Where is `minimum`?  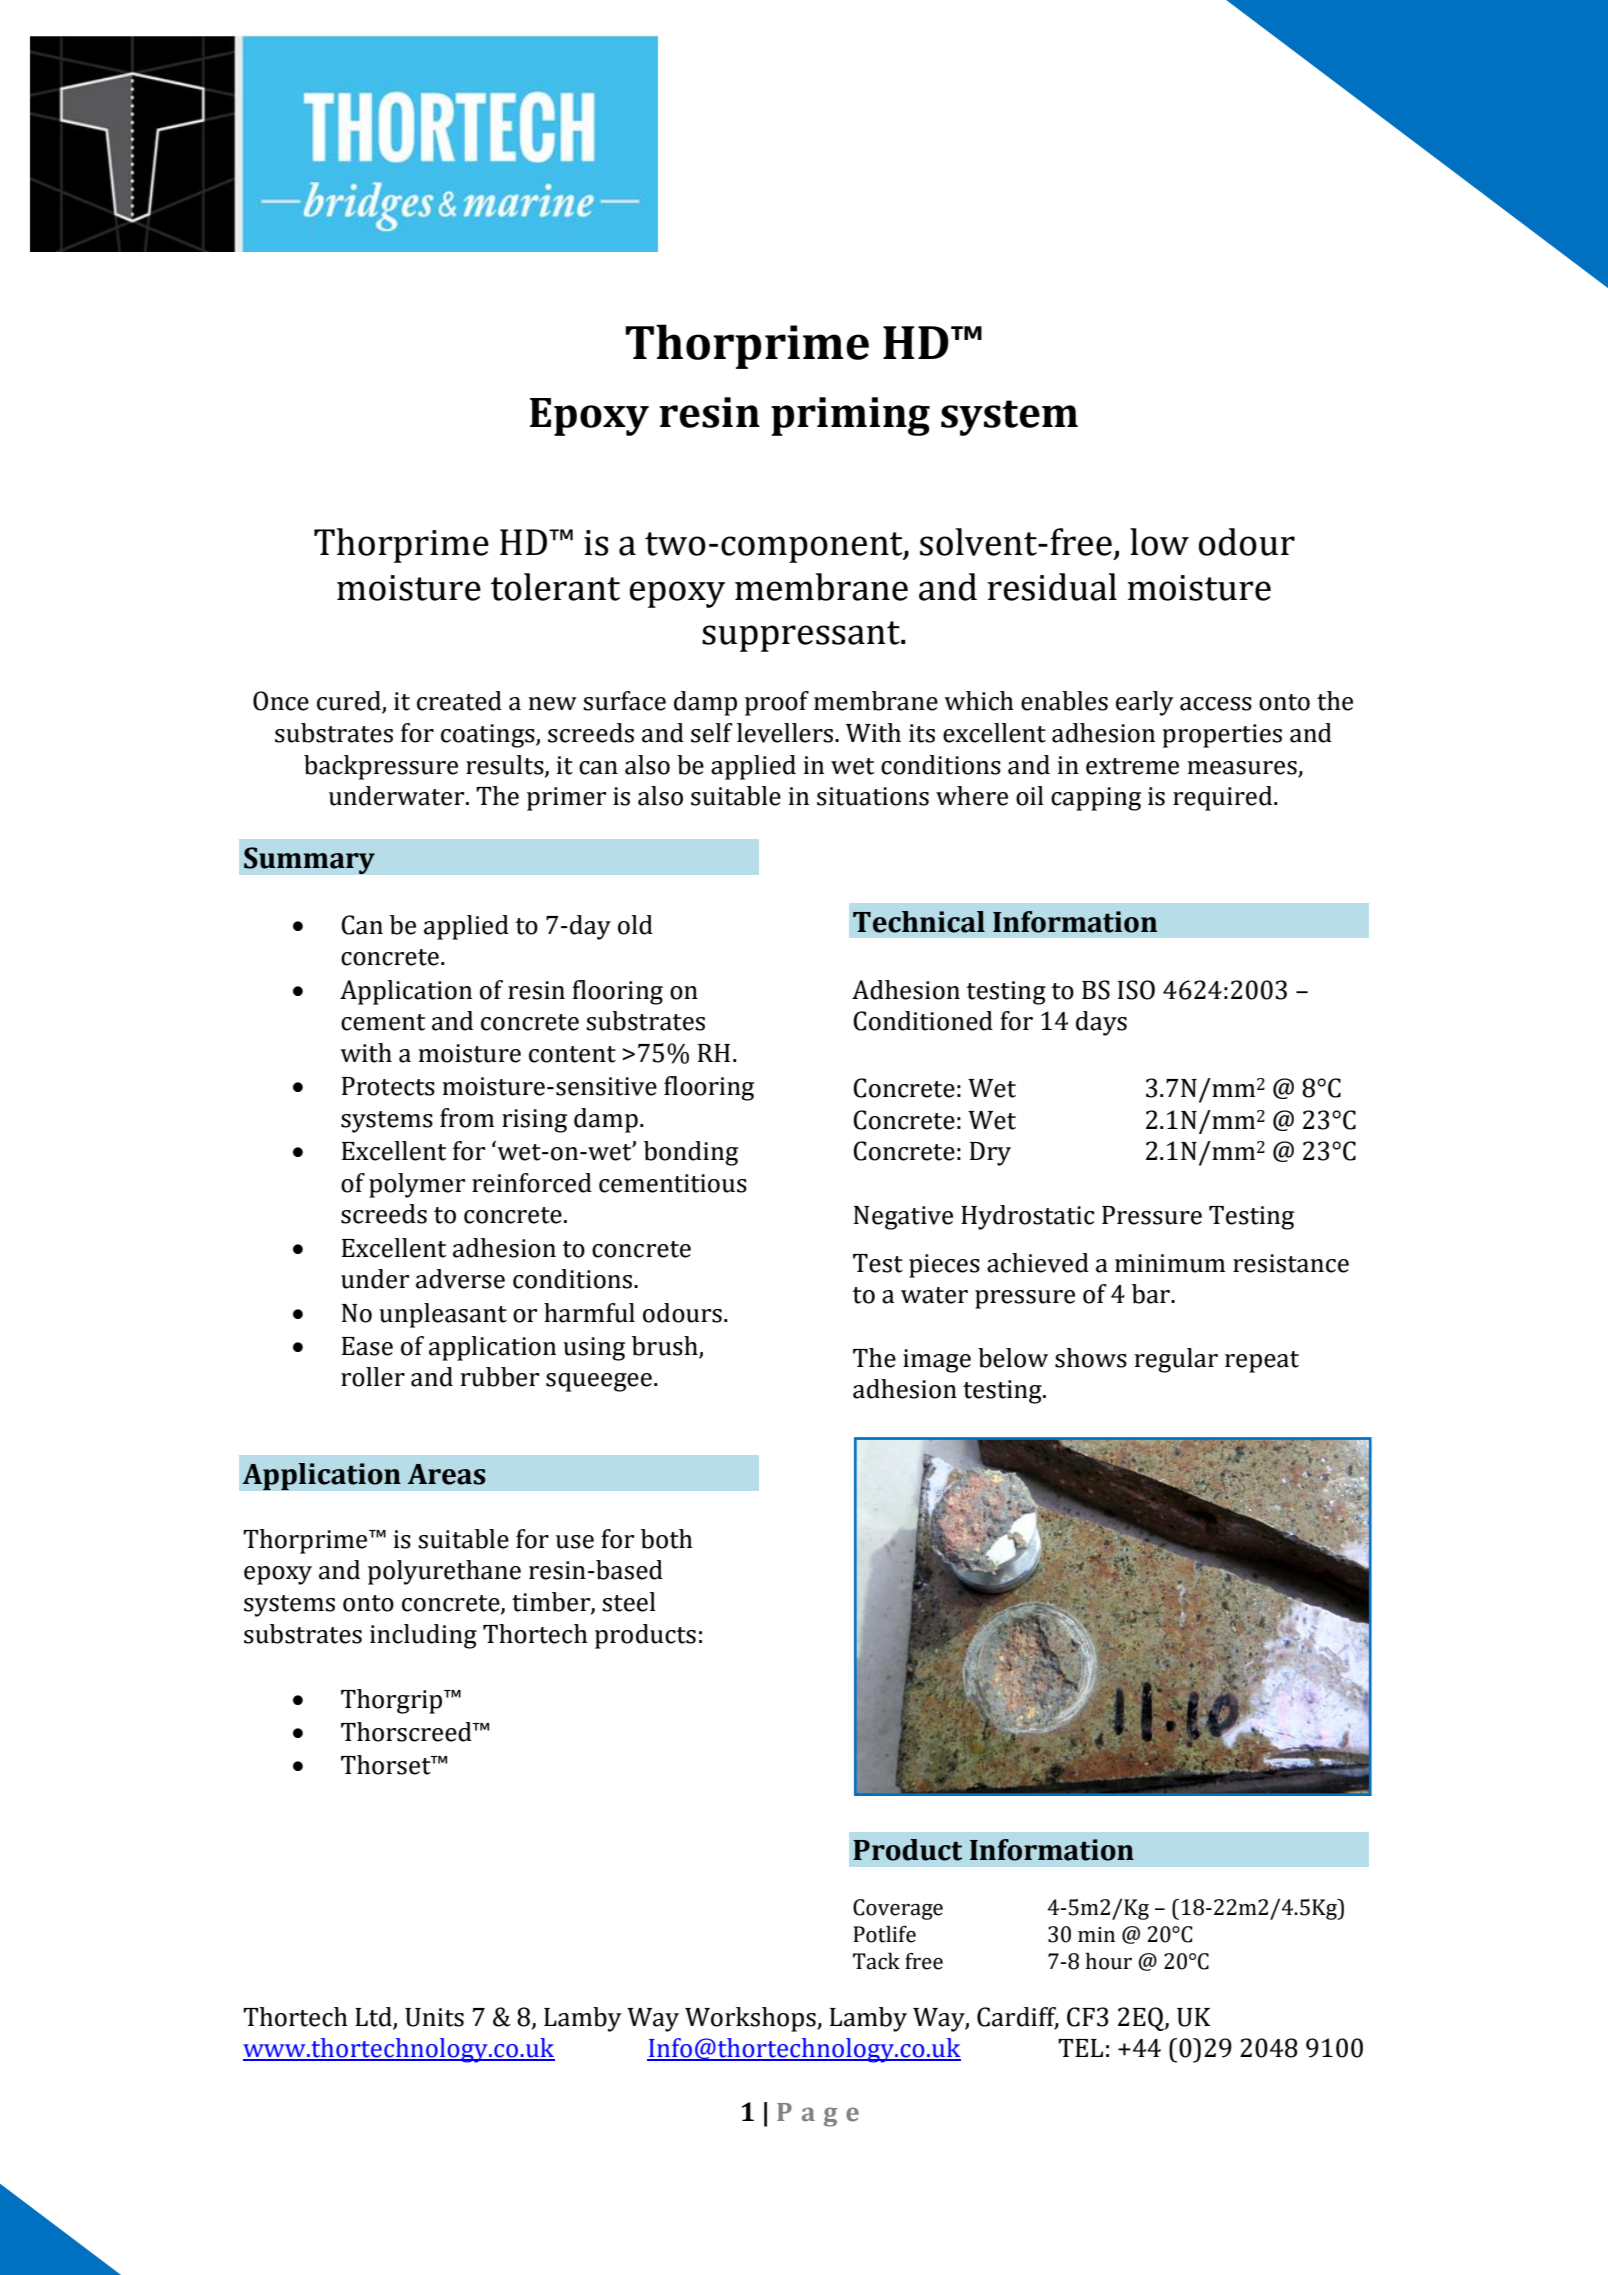
minimum is located at coordinates (1170, 1263).
